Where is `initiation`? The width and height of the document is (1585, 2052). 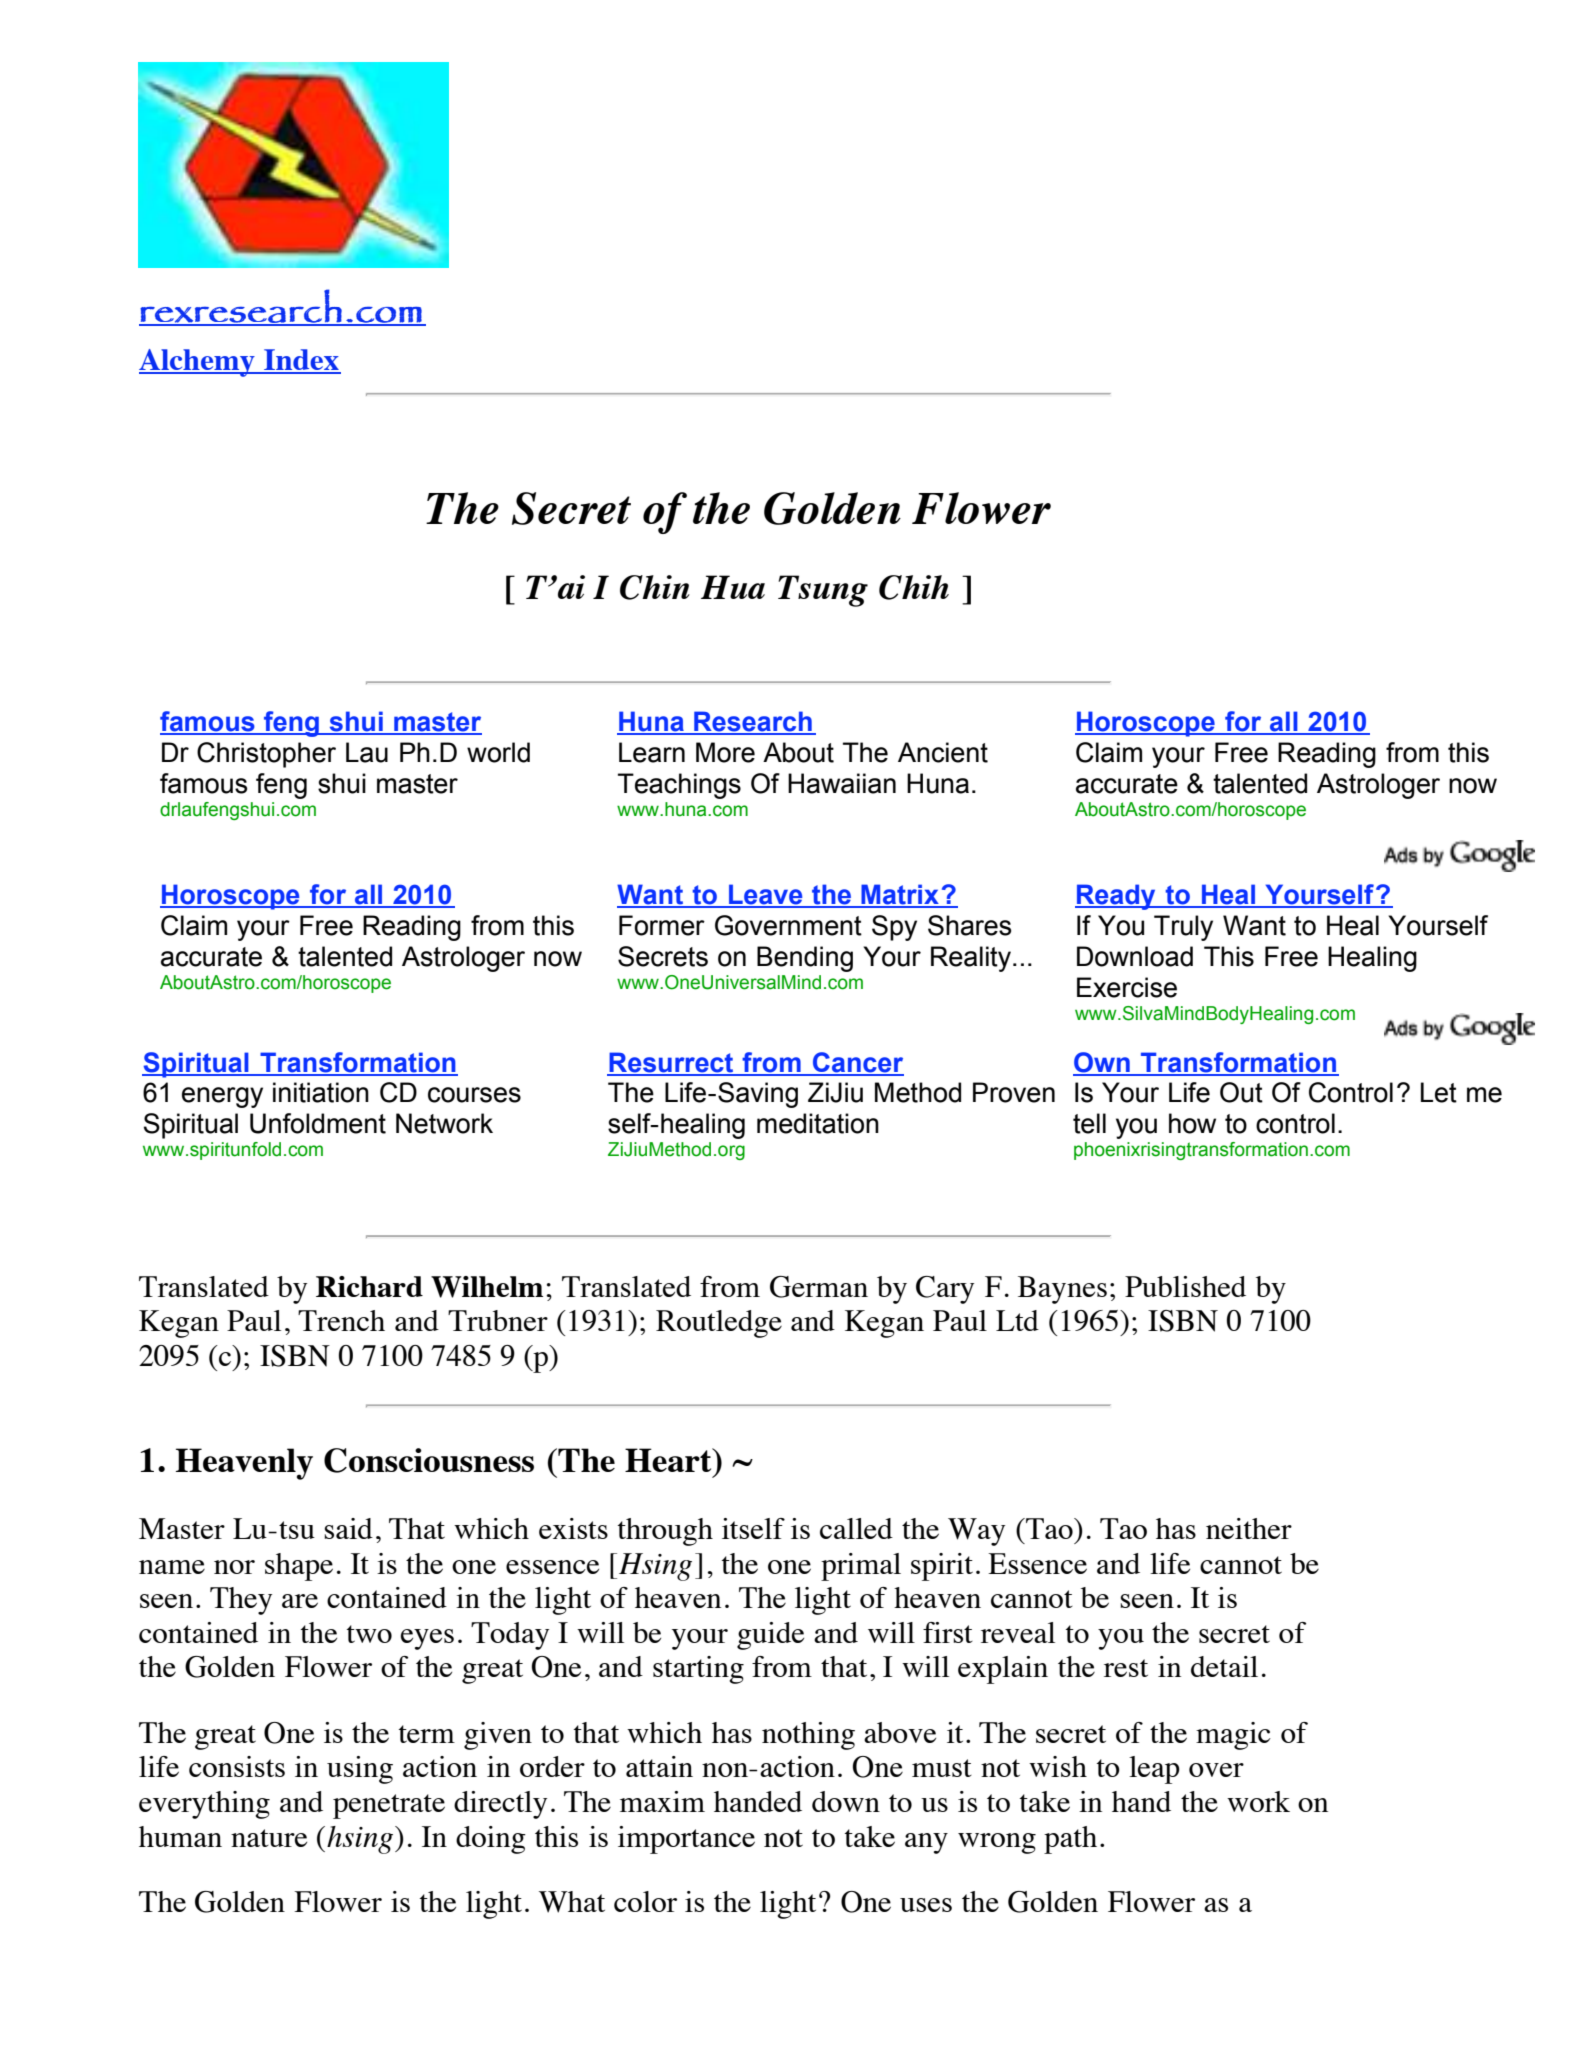 initiation is located at coordinates (321, 1092).
